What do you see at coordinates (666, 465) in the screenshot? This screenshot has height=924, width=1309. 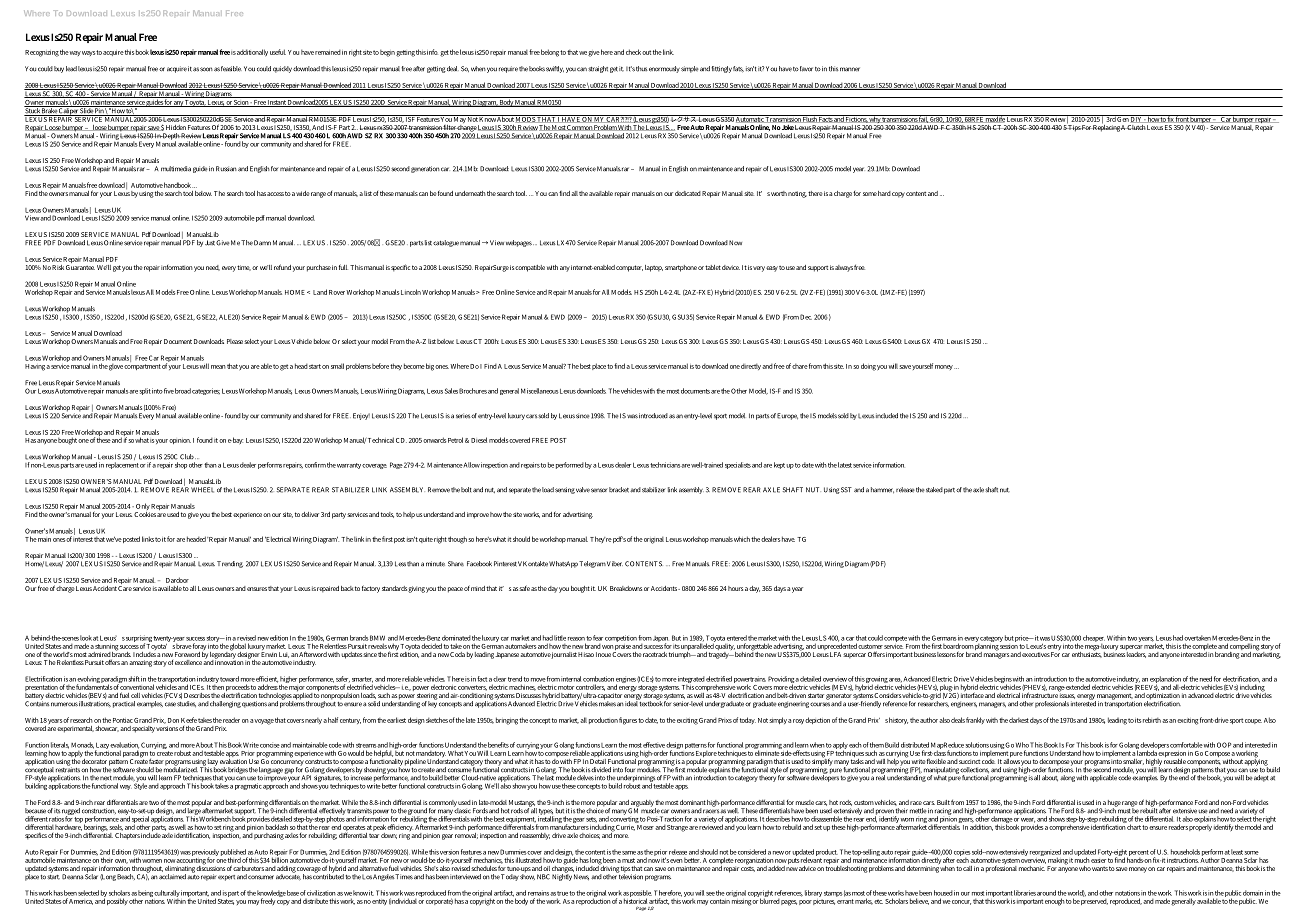 I see `technicians` at bounding box center [666, 465].
